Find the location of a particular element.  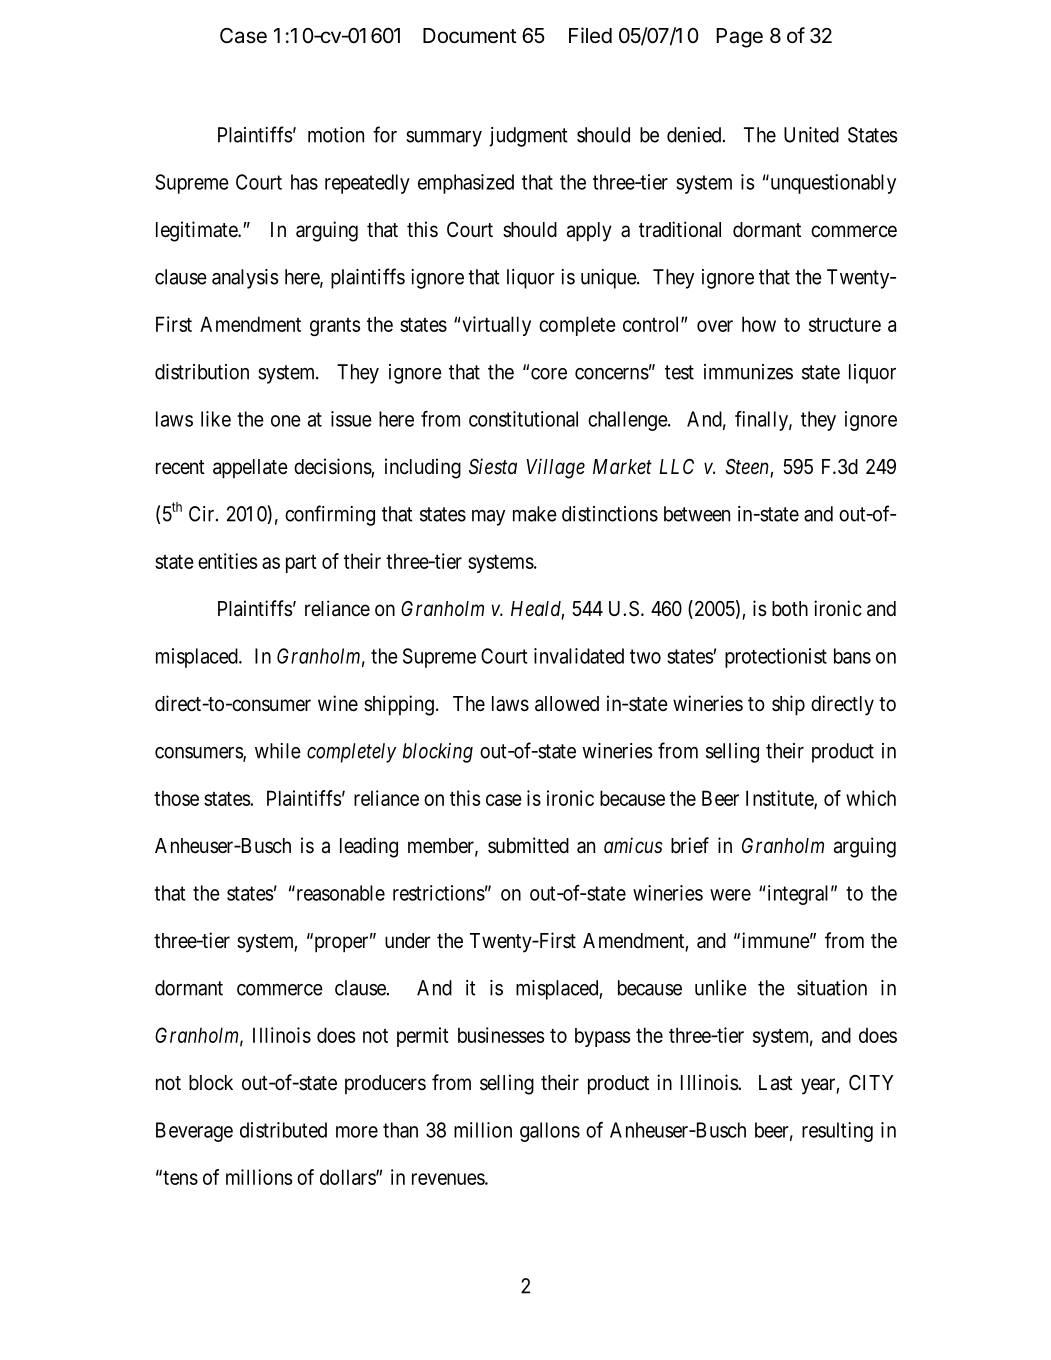

part is located at coordinates (301, 564).
